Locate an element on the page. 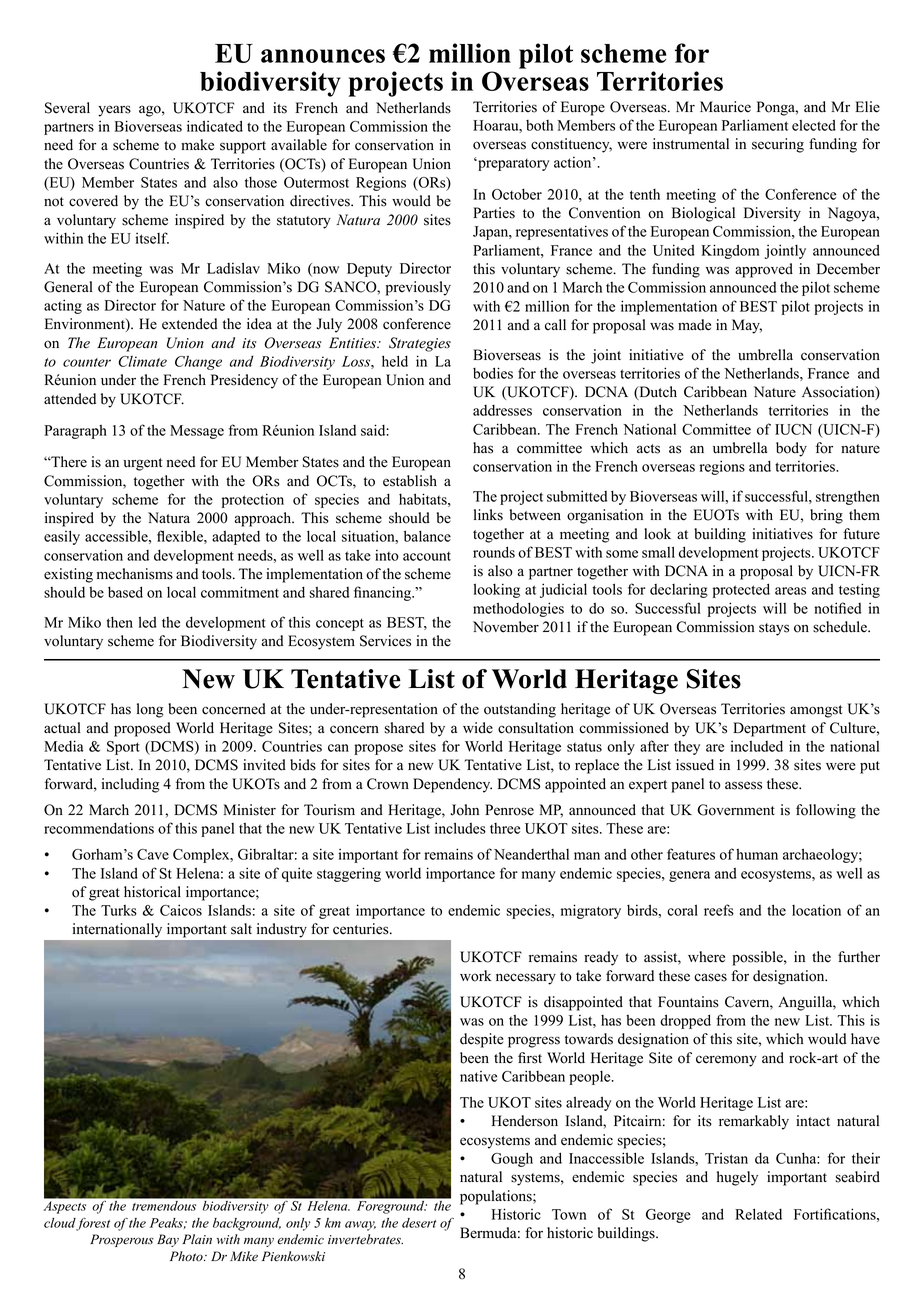 The image size is (924, 1308). includes is located at coordinates (460, 828).
